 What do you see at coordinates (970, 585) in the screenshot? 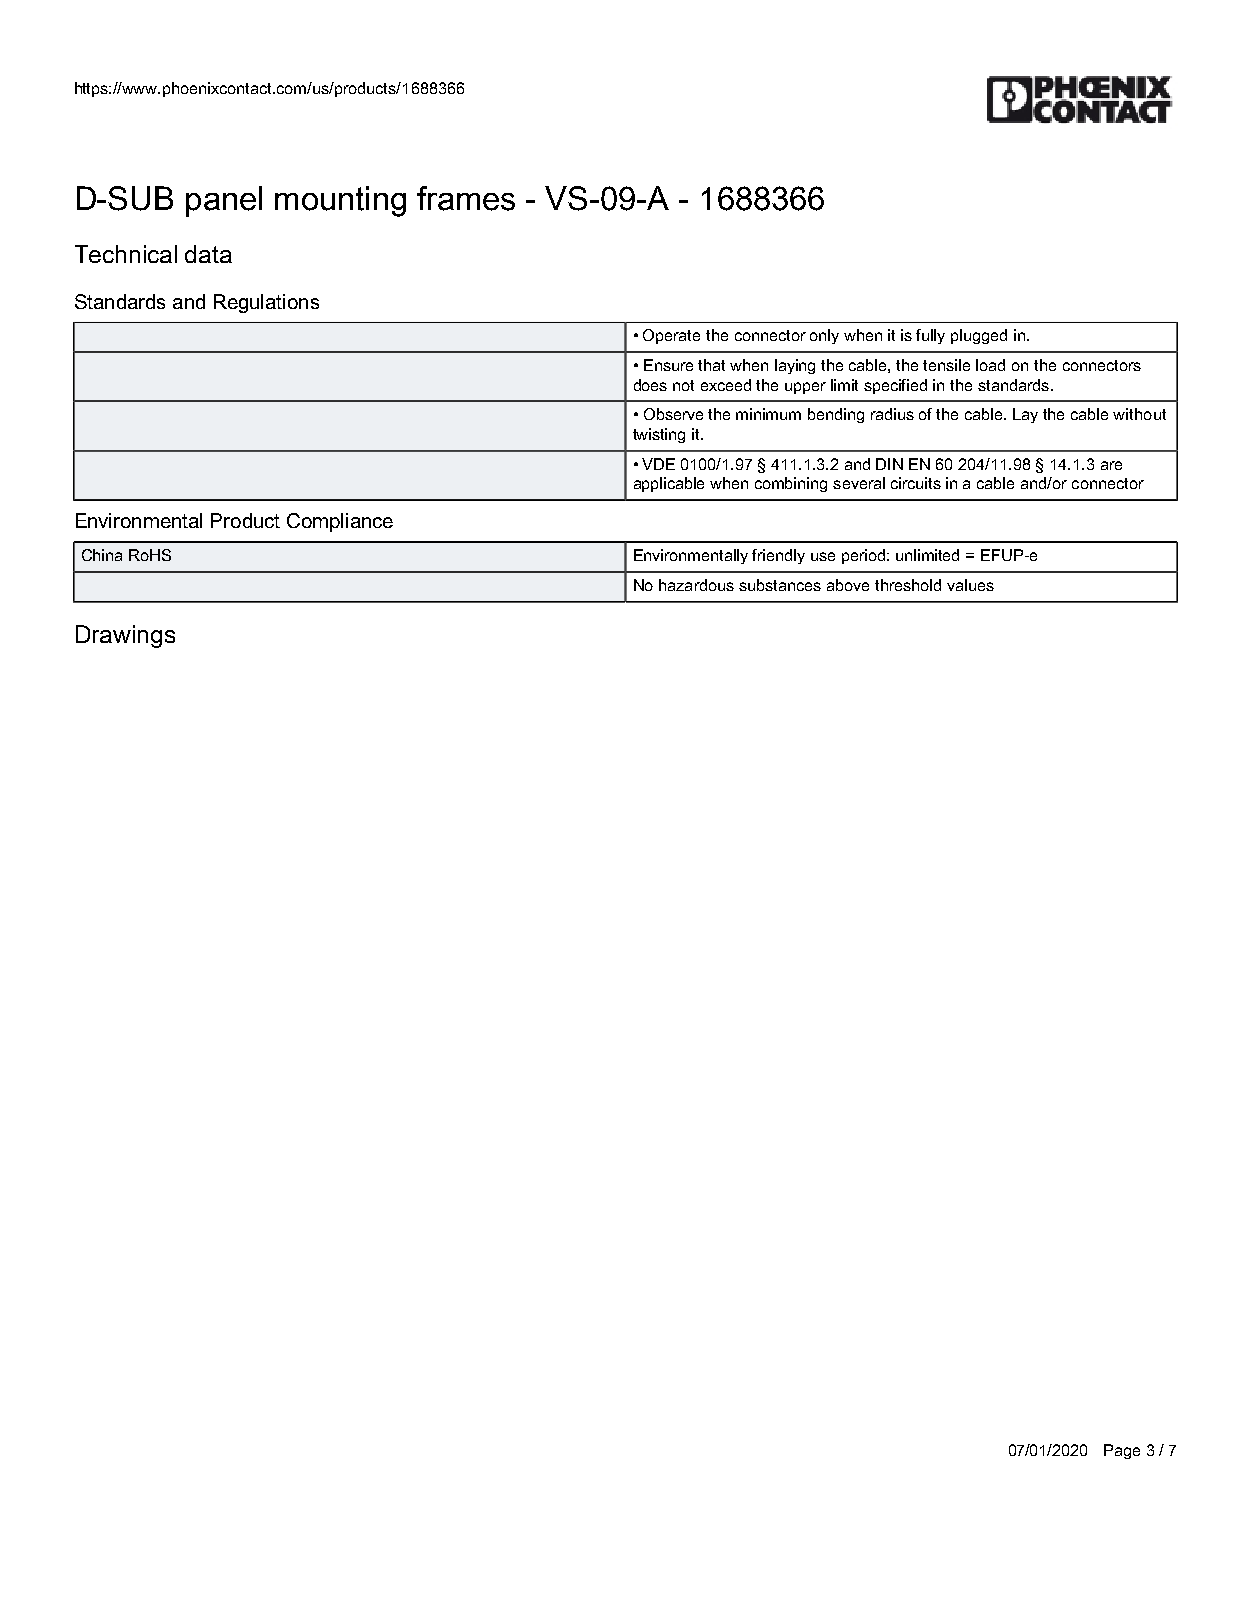
I see `values` at bounding box center [970, 585].
